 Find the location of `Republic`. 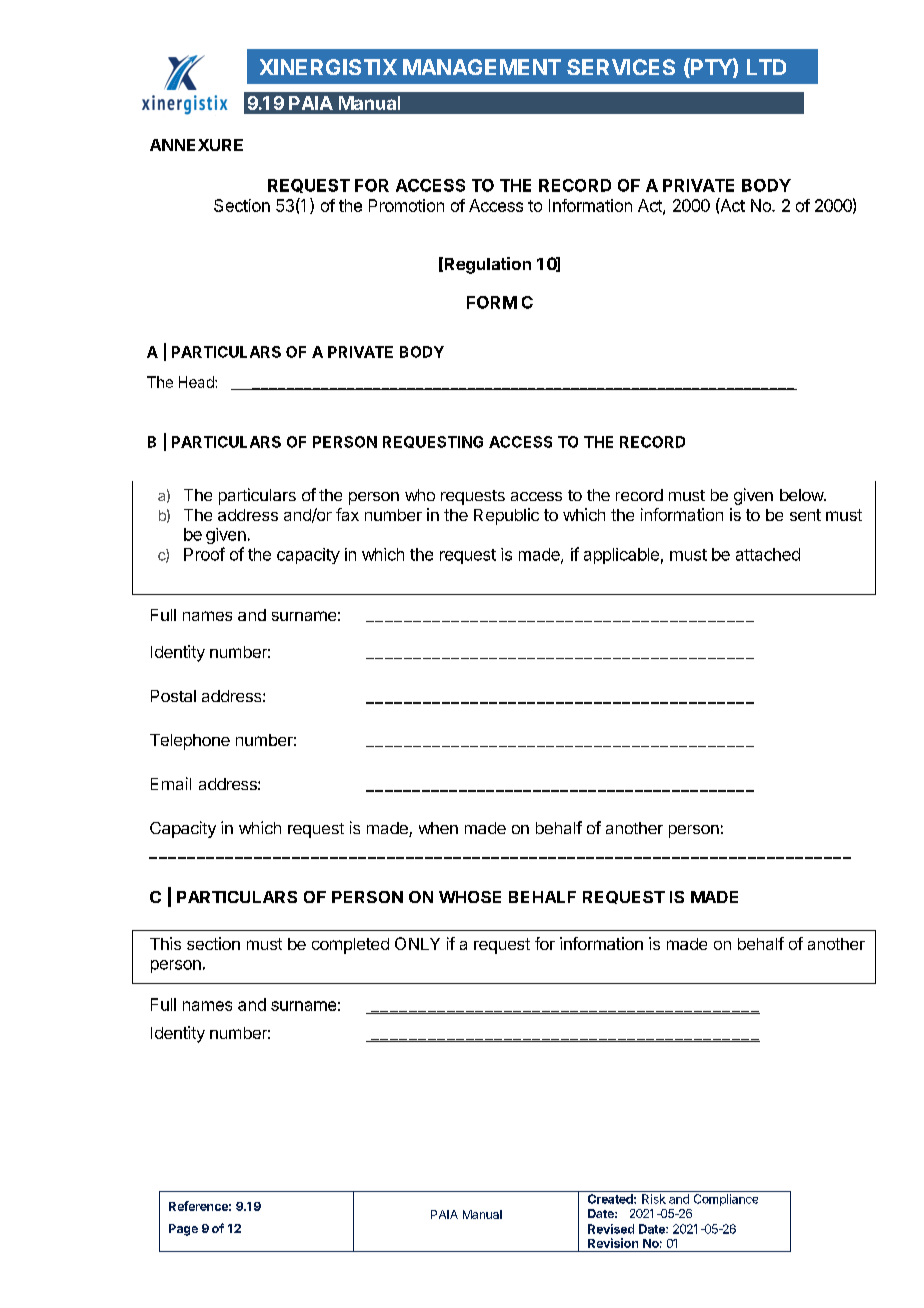

Republic is located at coordinates (506, 516).
